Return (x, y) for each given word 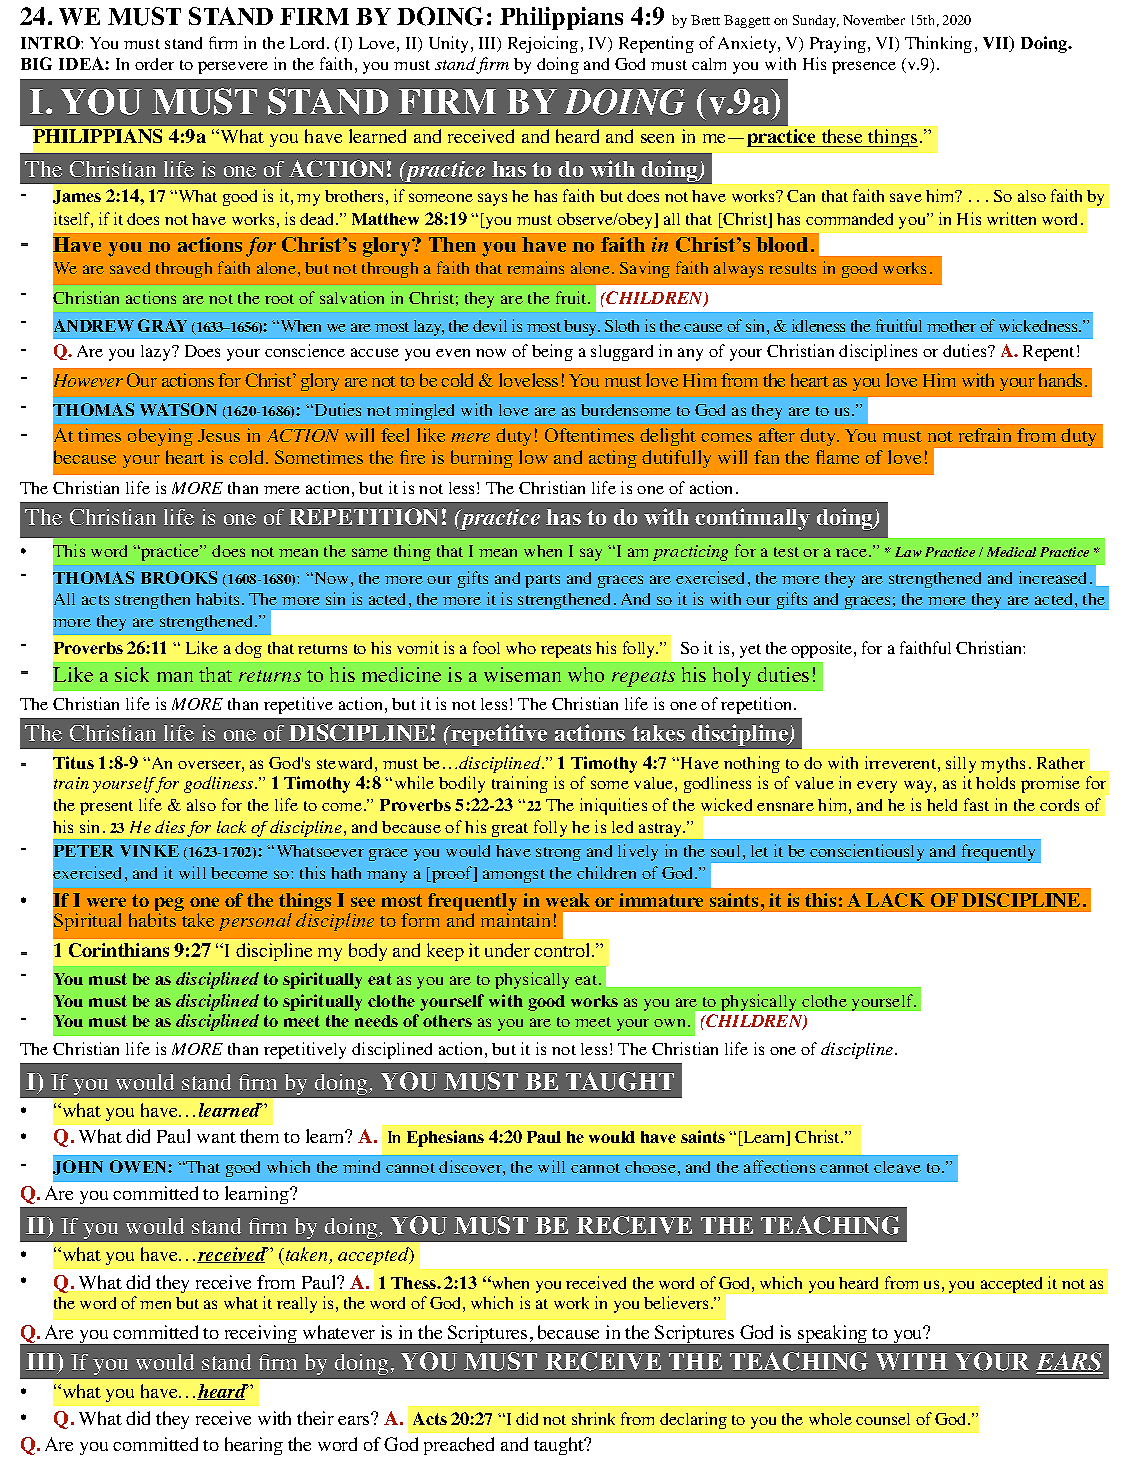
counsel (883, 1419)
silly (961, 764)
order (154, 64)
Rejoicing (543, 44)
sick (132, 674)
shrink (593, 1418)
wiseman (522, 674)
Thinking (938, 44)
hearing (254, 1446)
